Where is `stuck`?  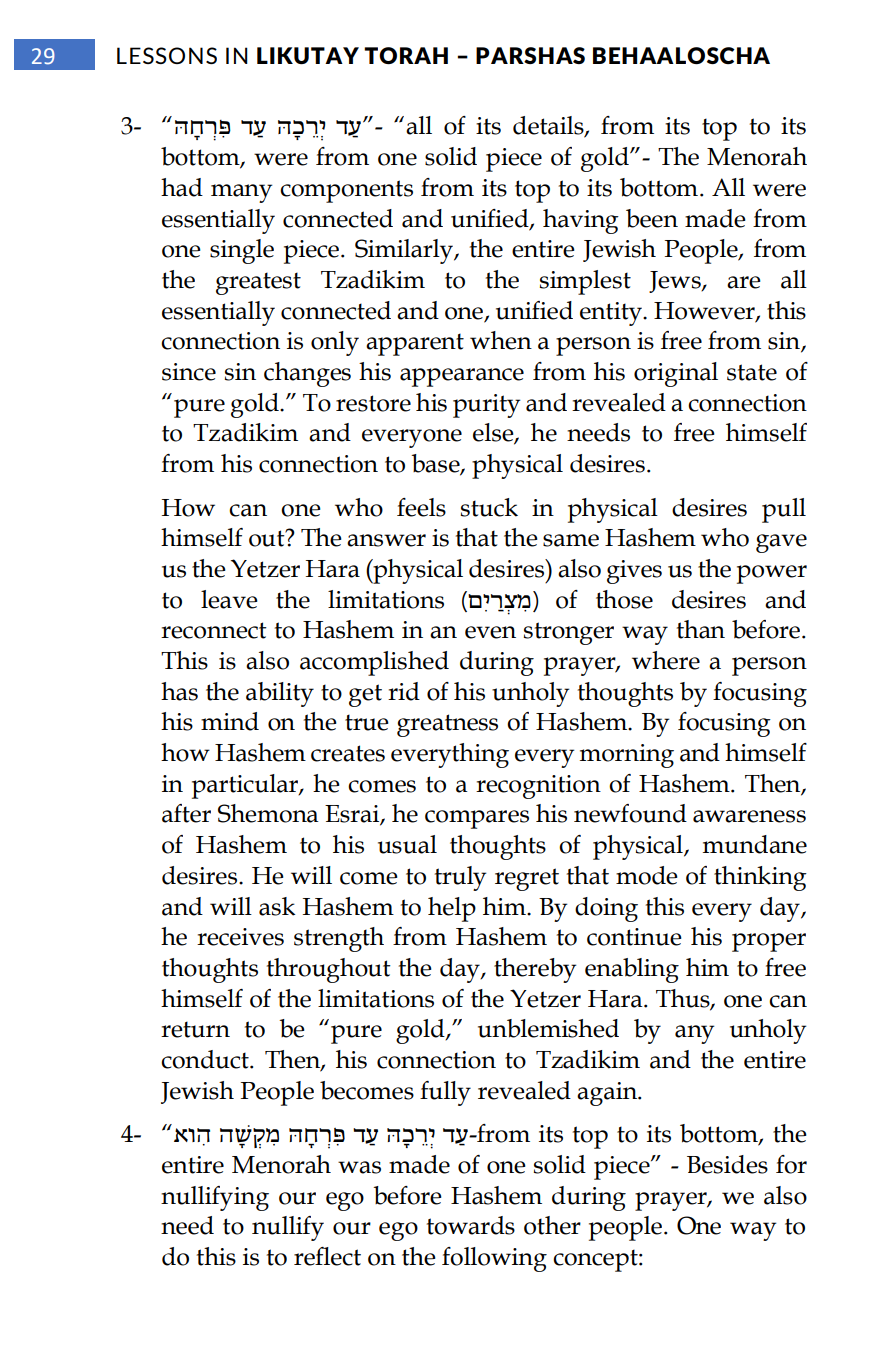
stuck is located at coordinates (489, 507).
